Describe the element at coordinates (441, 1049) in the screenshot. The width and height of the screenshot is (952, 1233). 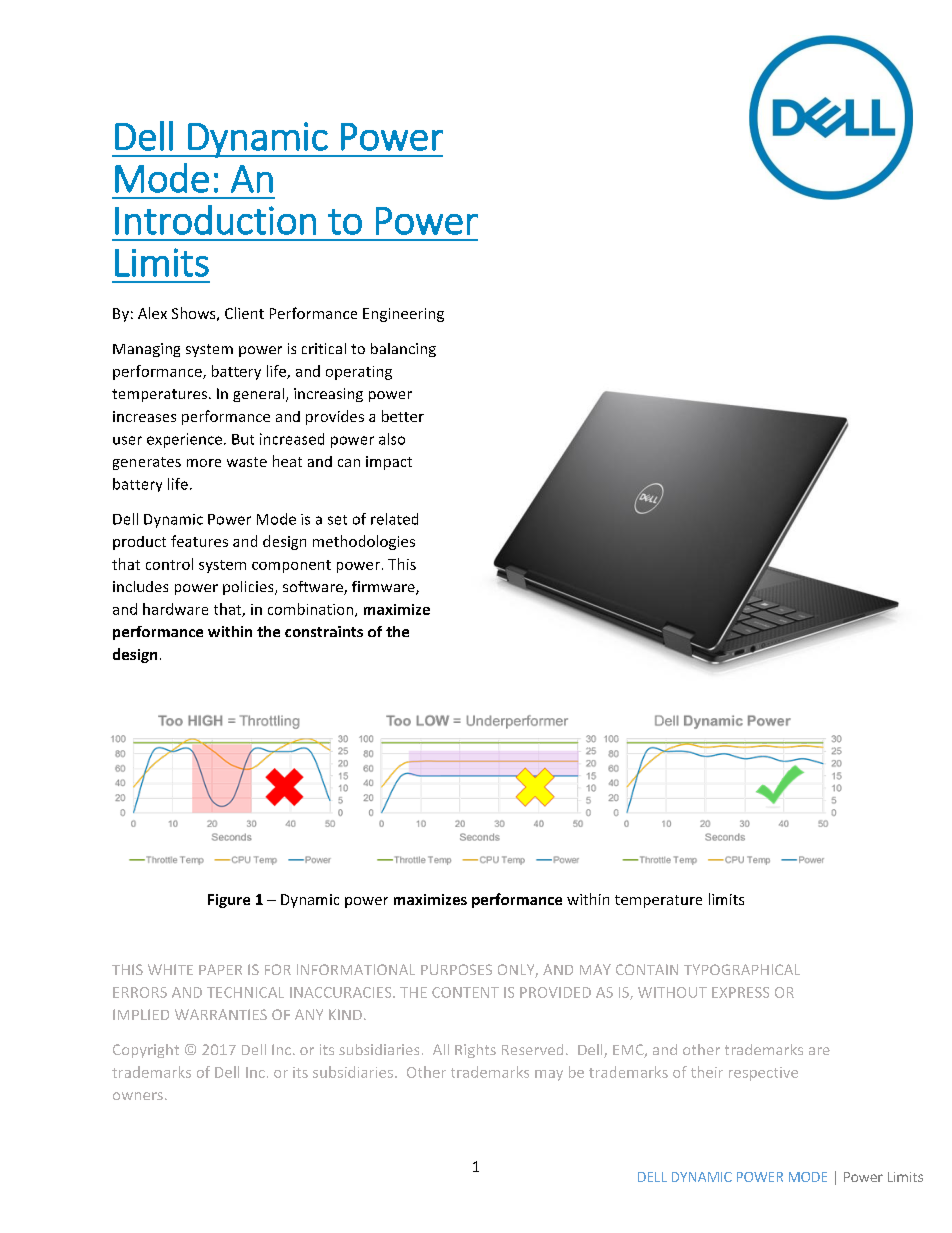
I see `All` at that location.
